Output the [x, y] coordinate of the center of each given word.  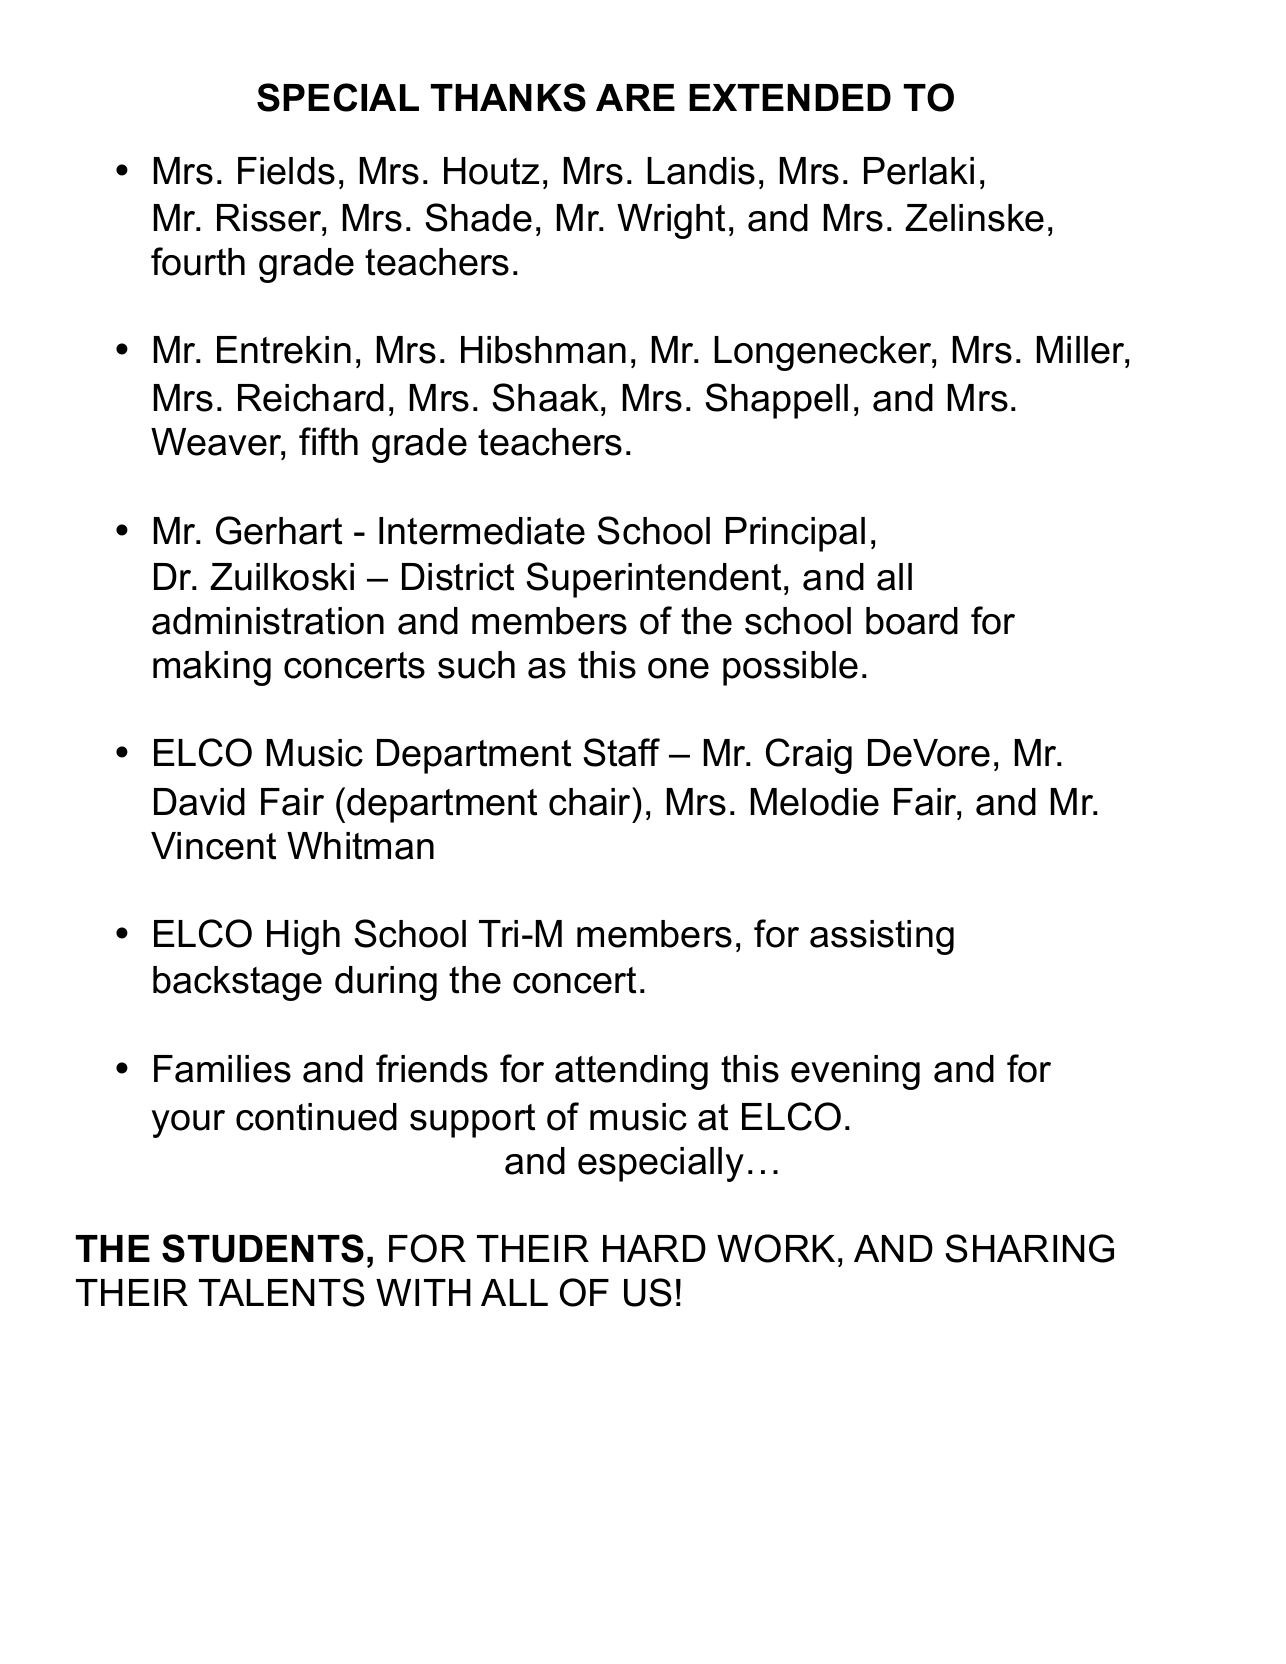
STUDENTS [263, 1248]
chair [591, 801]
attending [631, 1072]
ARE [635, 97]
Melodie [815, 802]
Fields [286, 171]
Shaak [545, 397]
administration [268, 621]
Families [222, 1069]
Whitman [360, 846]
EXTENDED [790, 97]
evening [855, 1072]
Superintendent [653, 580]
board [912, 621]
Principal [795, 534]
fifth [328, 441]
